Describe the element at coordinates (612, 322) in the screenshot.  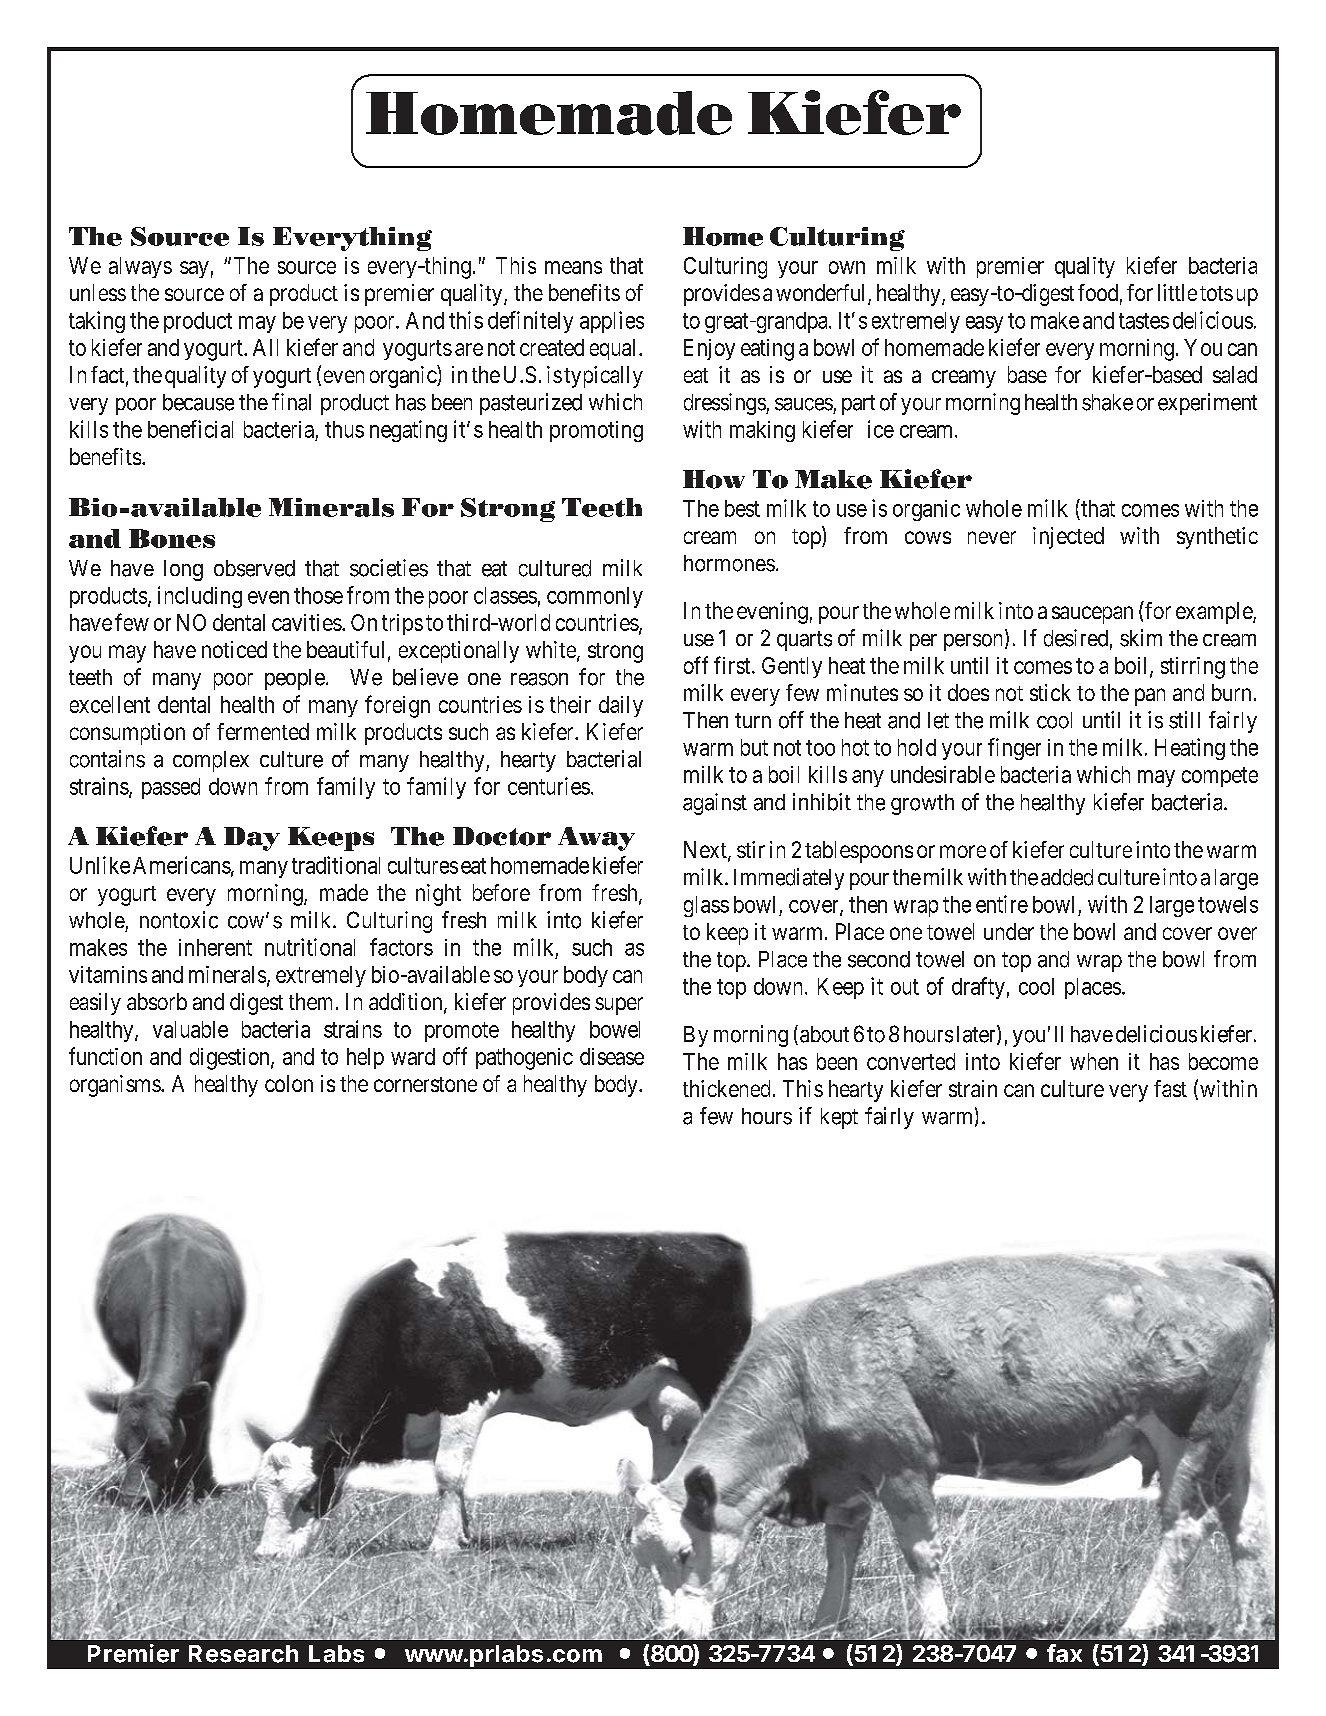
I see `applies` at that location.
